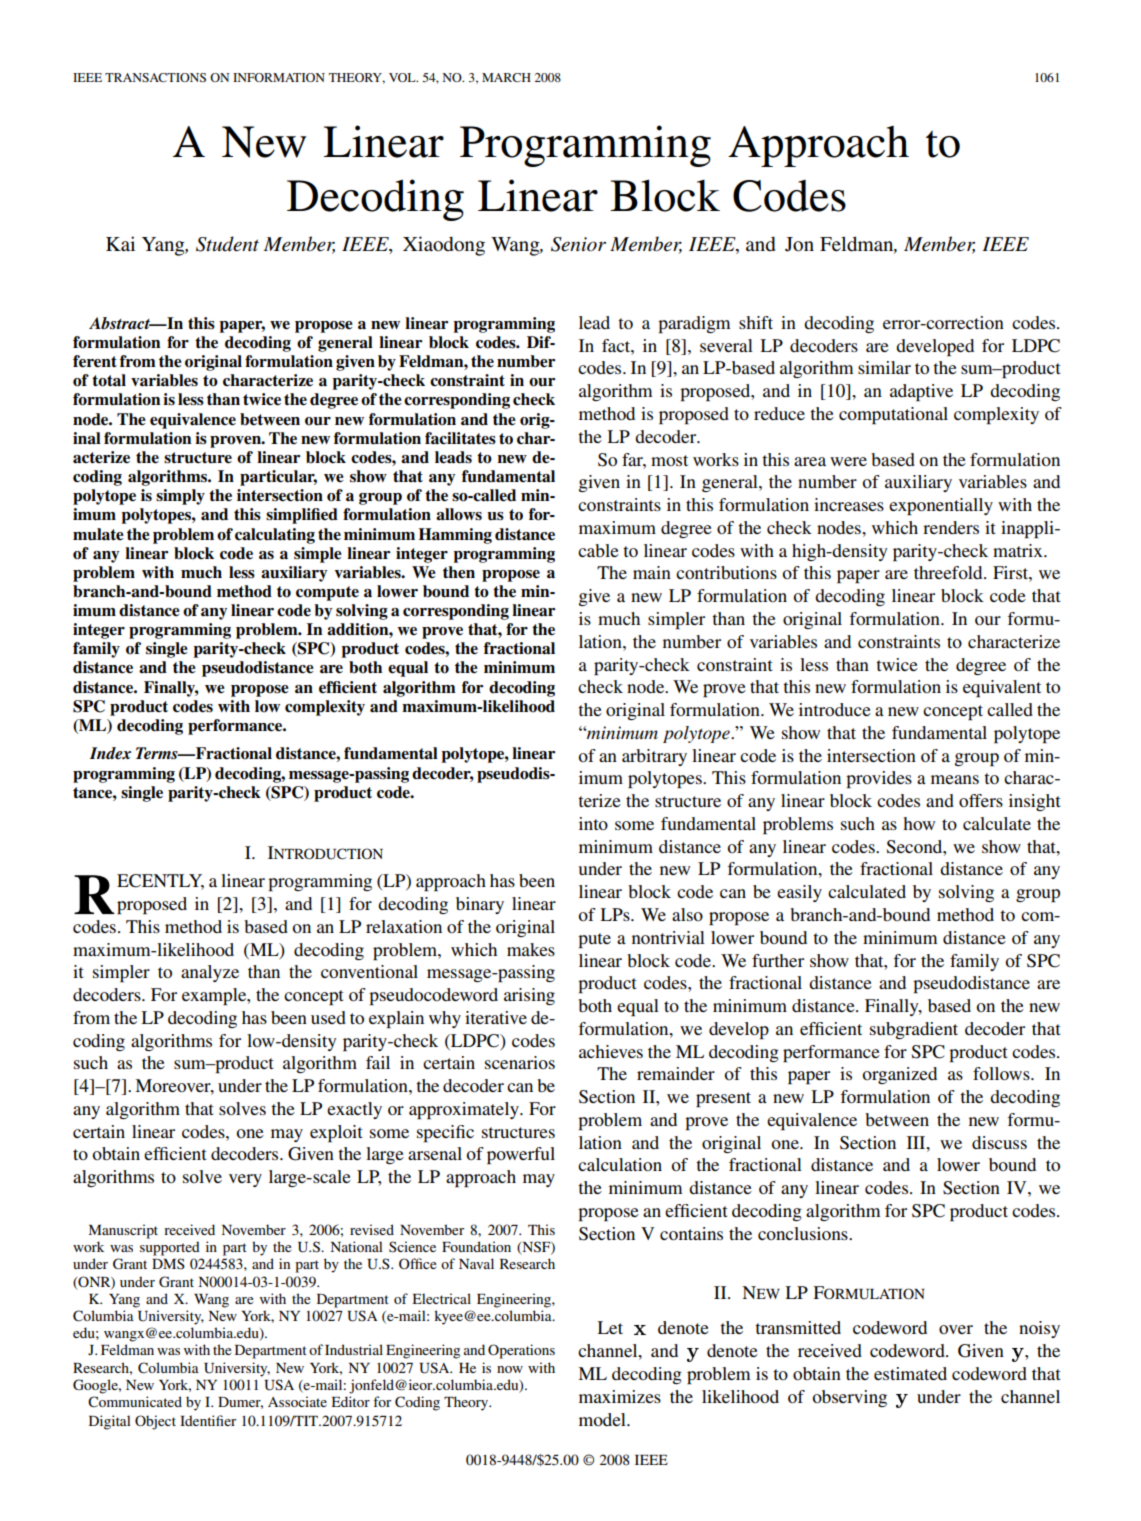 This document has width=1141, height=1521. I want to click on further, so click(778, 960).
